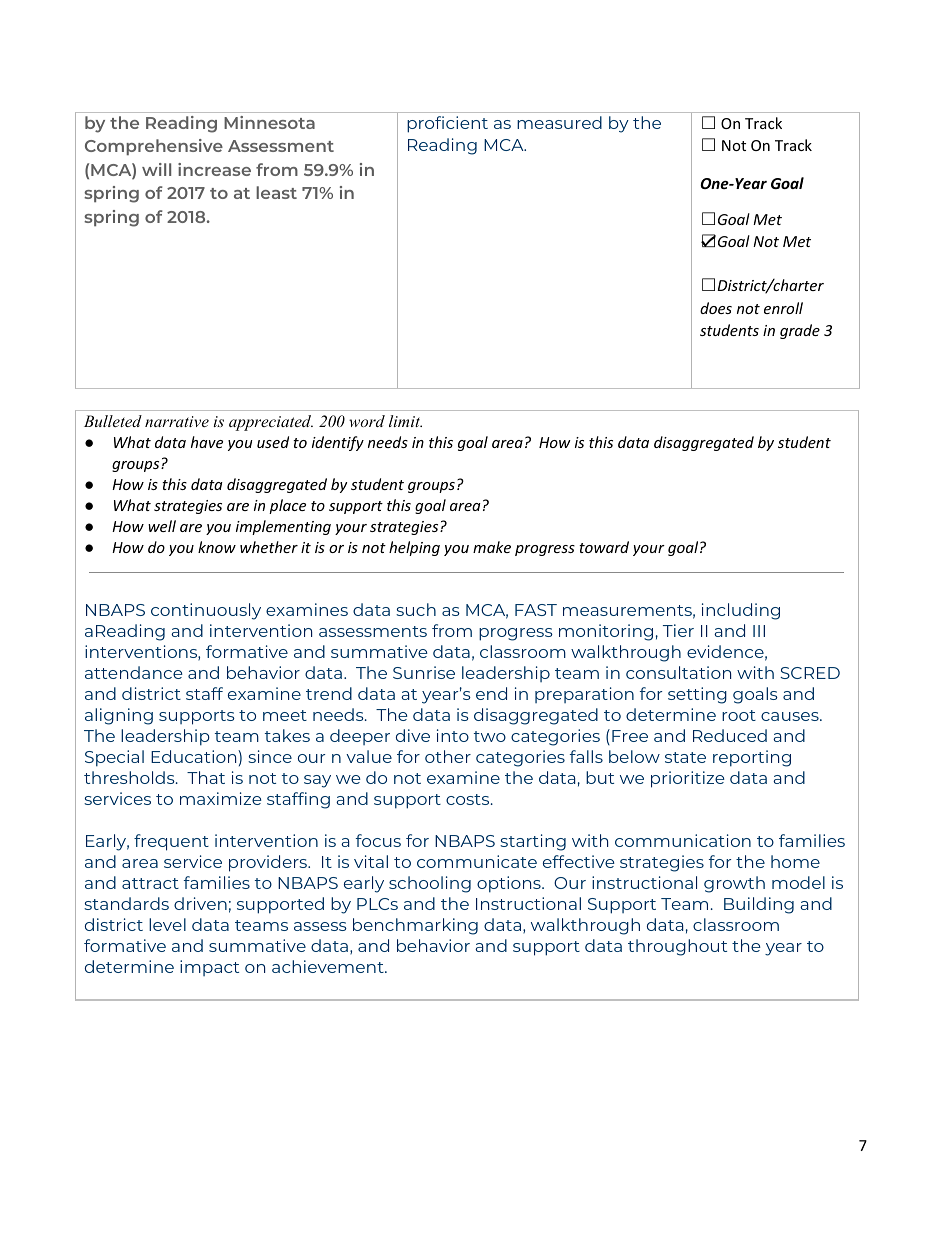 This screenshot has width=952, height=1233. What do you see at coordinates (559, 122) in the screenshot?
I see `measured` at bounding box center [559, 122].
